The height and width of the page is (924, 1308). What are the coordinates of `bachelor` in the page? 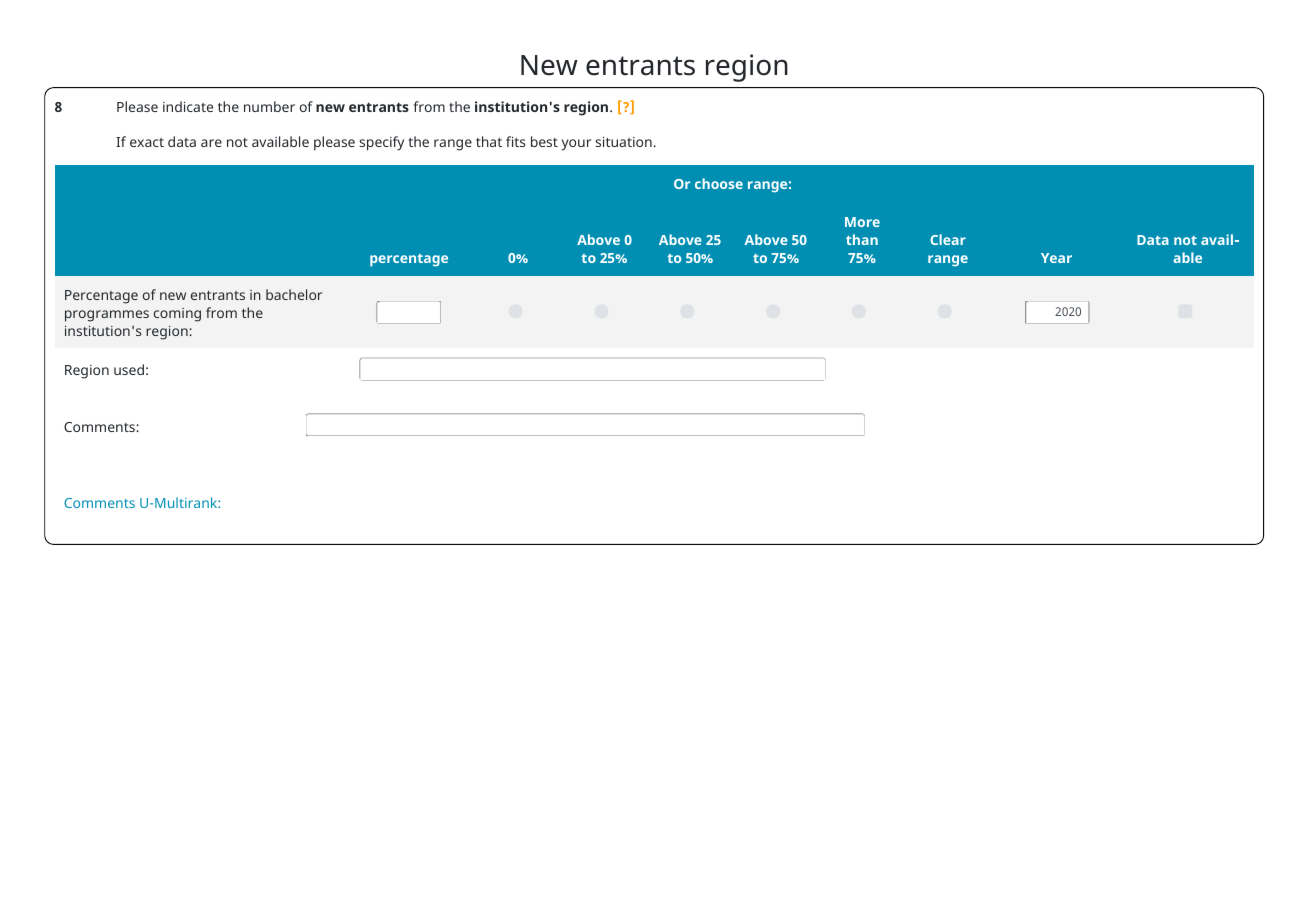 It's located at (294, 294).
